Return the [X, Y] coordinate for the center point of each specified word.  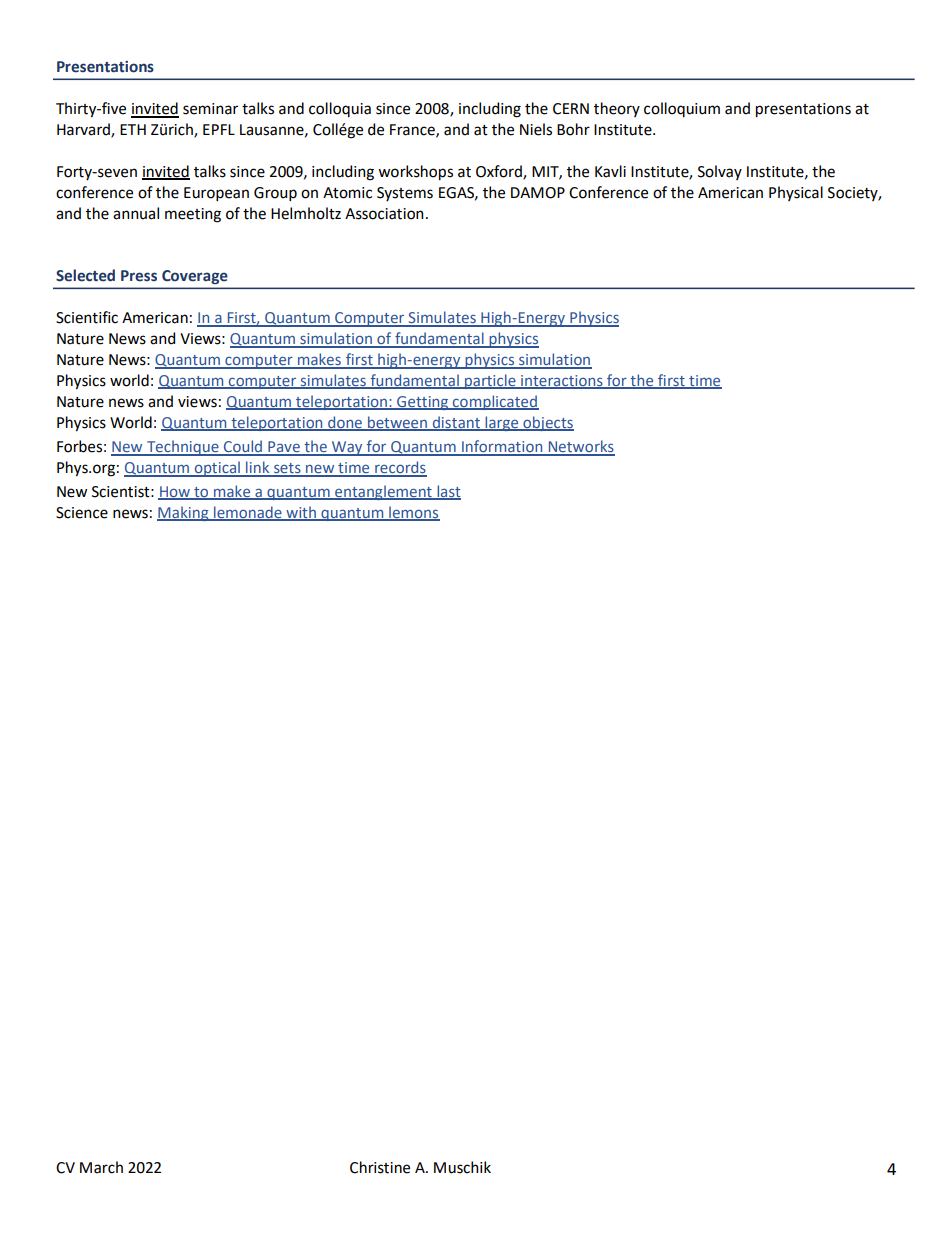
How [175, 492]
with [301, 513]
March [101, 1167]
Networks [580, 447]
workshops [415, 173]
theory [617, 109]
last [448, 492]
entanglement [383, 492]
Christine [380, 1167]
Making [184, 513]
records [400, 468]
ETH [133, 129]
